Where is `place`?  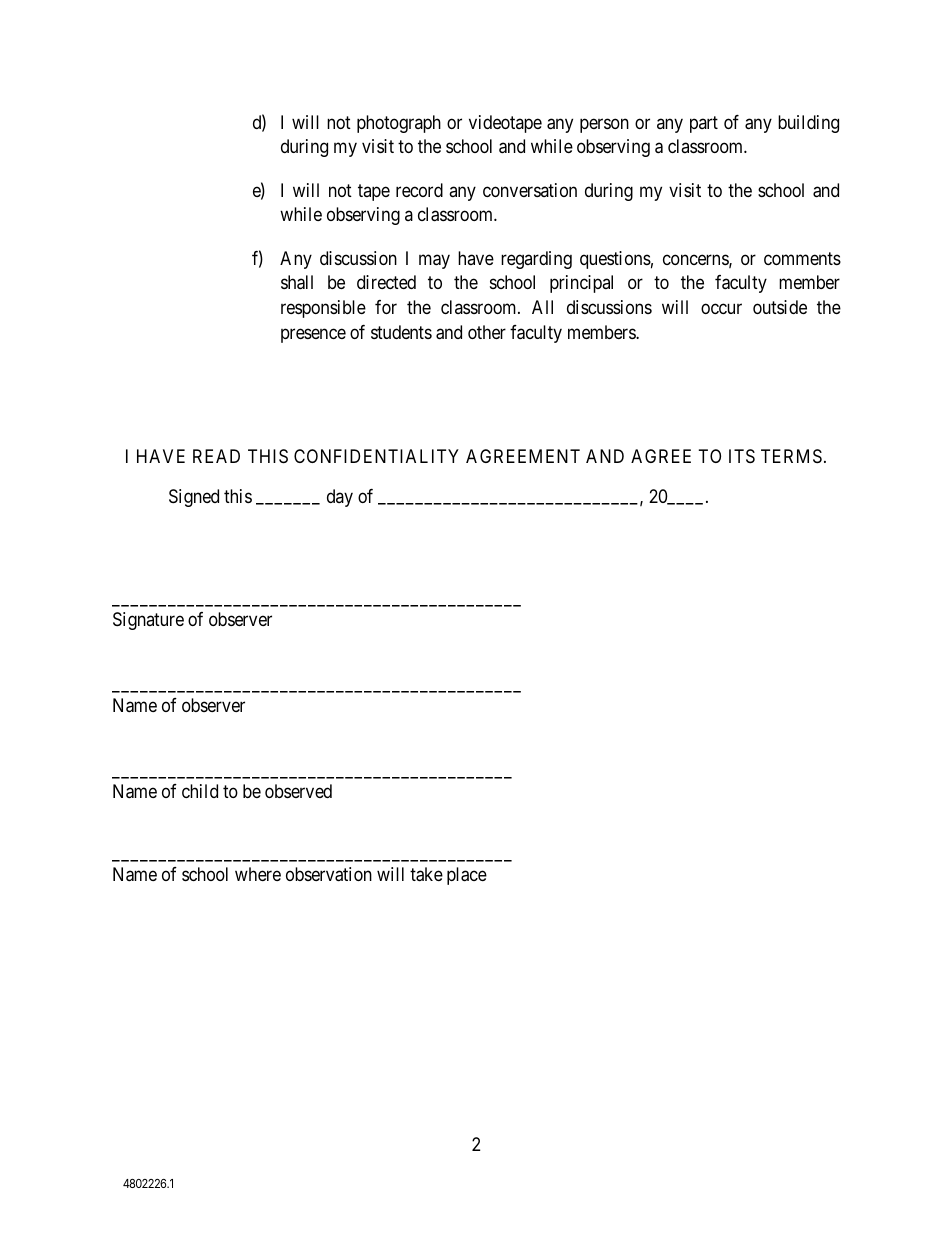 place is located at coordinates (467, 876).
